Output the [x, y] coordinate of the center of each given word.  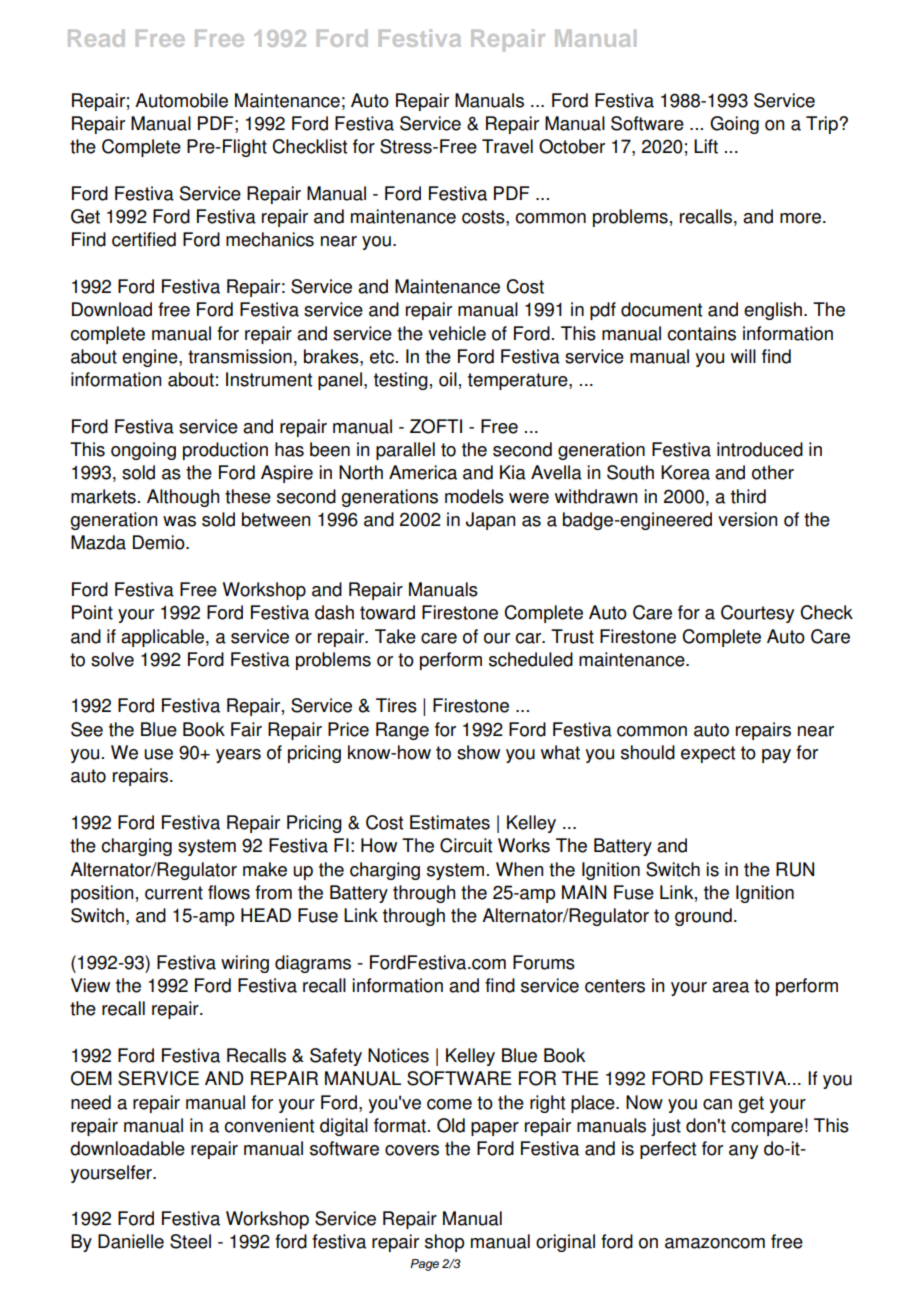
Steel [190, 1241]
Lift [706, 146]
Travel [507, 146]
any [743, 1152]
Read [96, 38]
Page [424, 1265]
